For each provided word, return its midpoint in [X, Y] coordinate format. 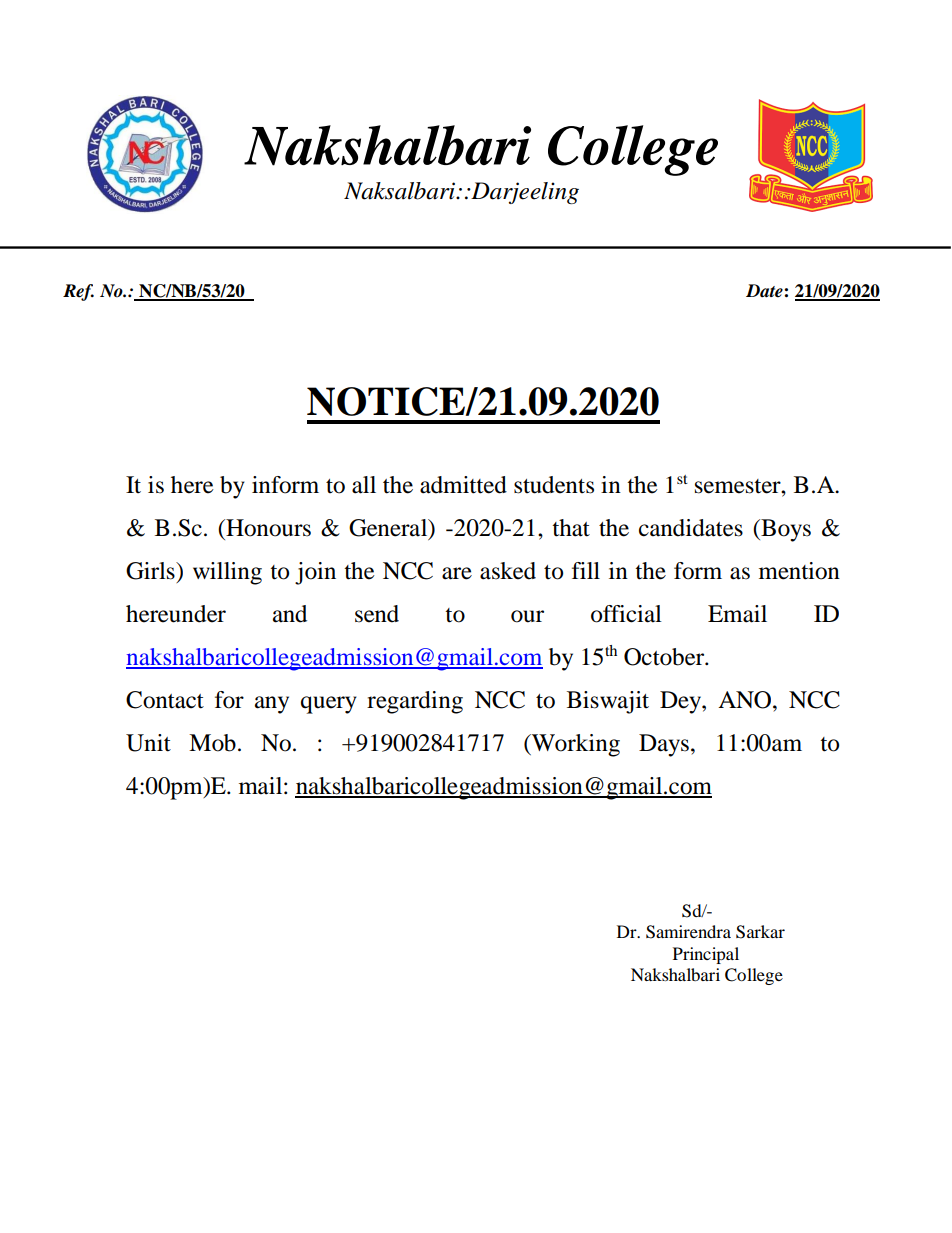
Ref [78, 292]
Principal [706, 955]
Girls [151, 571]
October [665, 657]
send [377, 614]
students [554, 485]
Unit [148, 743]
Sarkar [760, 932]
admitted [463, 485]
